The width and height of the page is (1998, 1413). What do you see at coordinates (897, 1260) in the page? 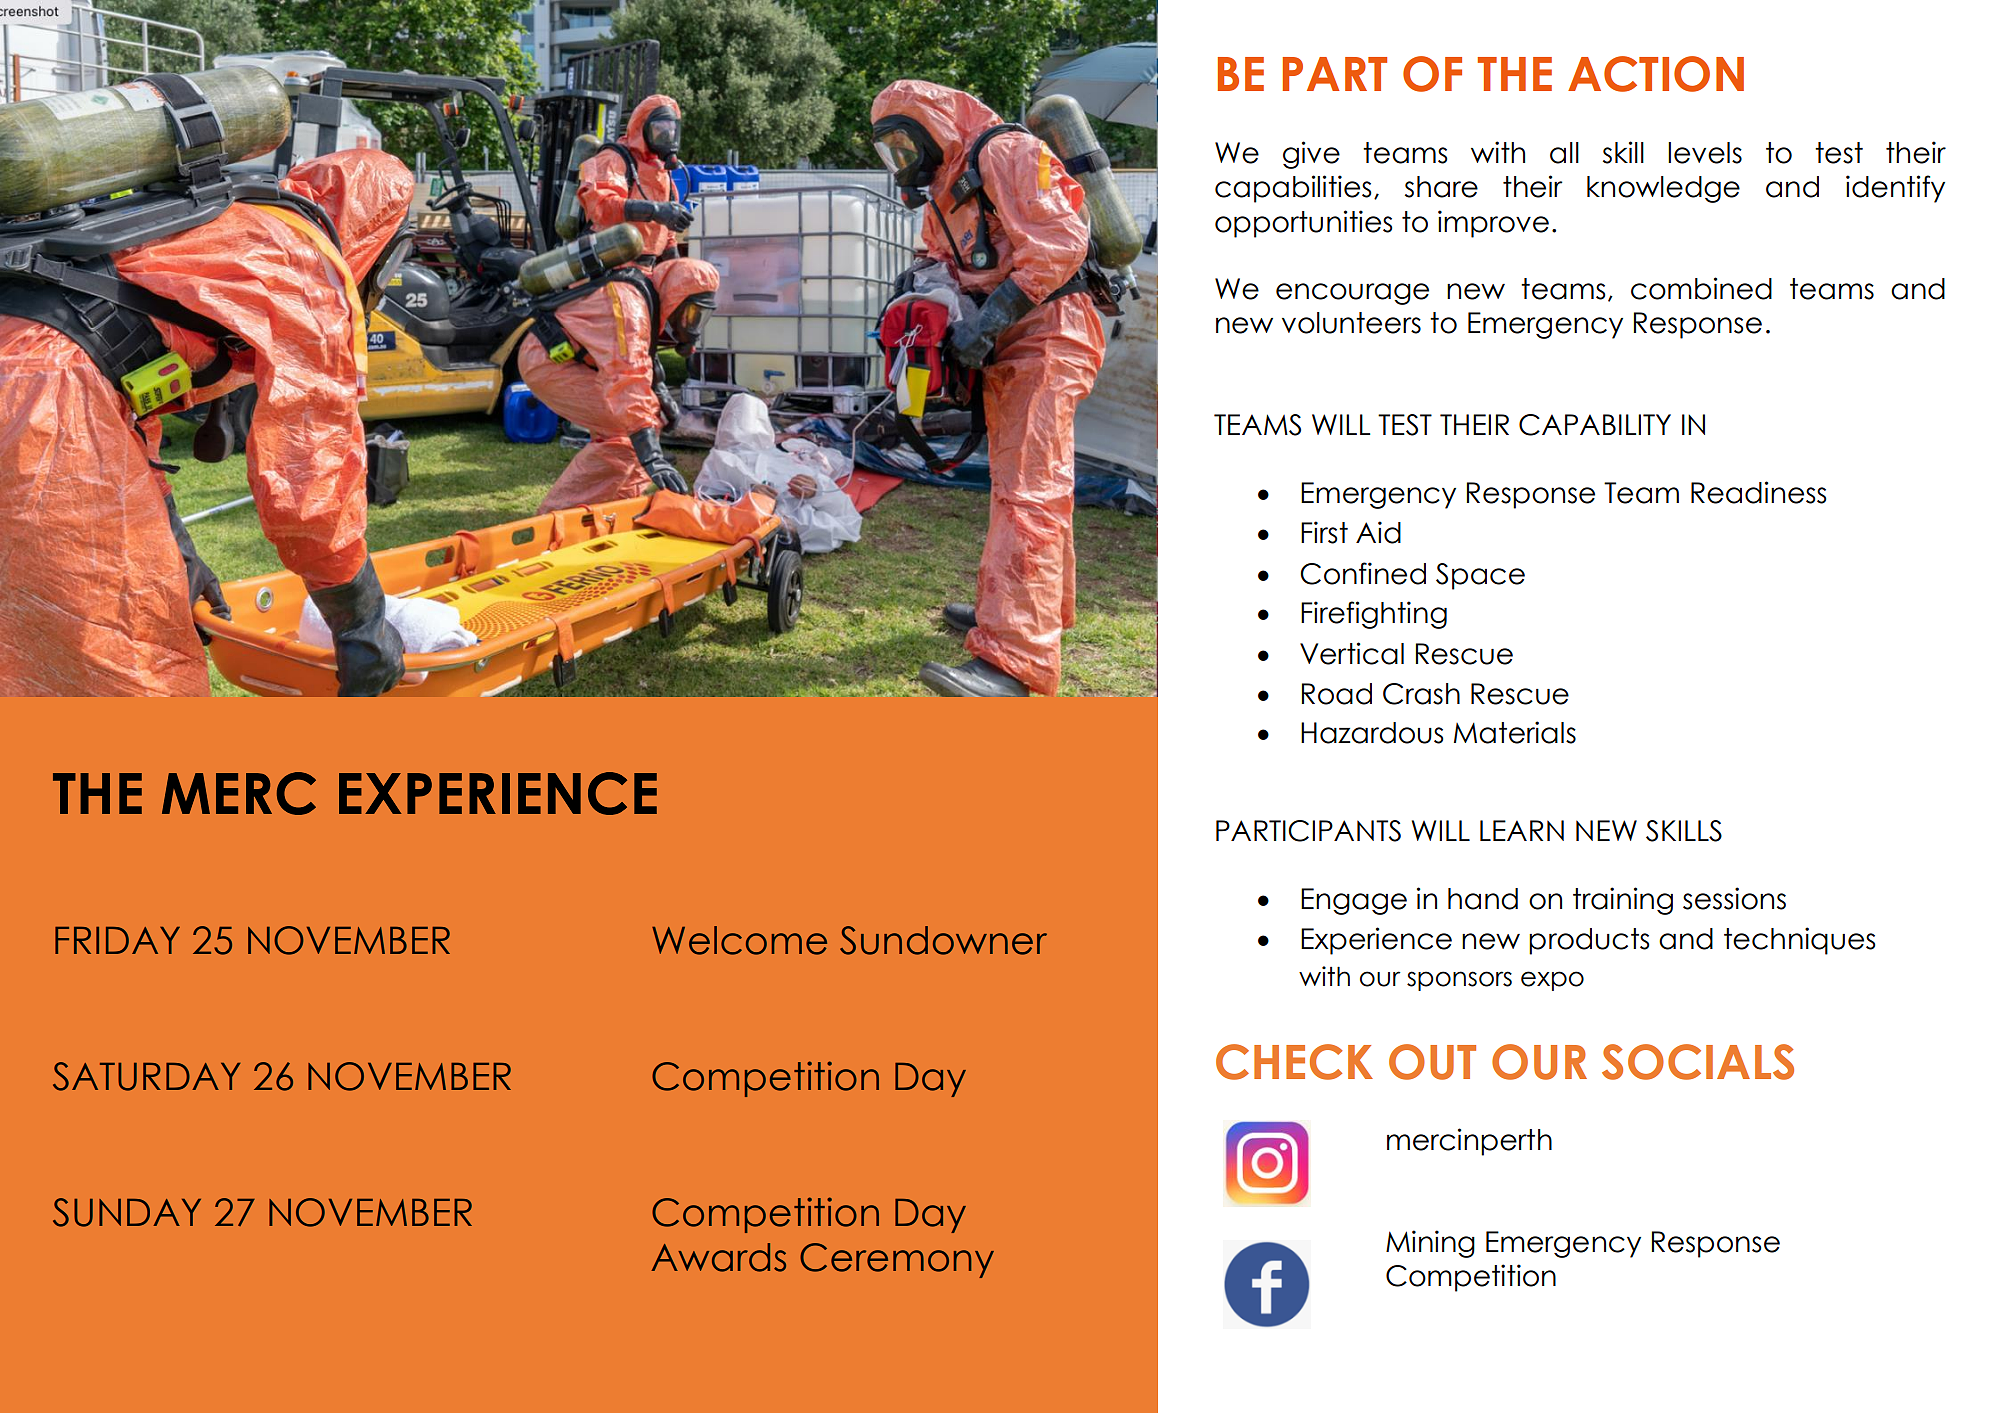
I see `Ceremony` at bounding box center [897, 1260].
